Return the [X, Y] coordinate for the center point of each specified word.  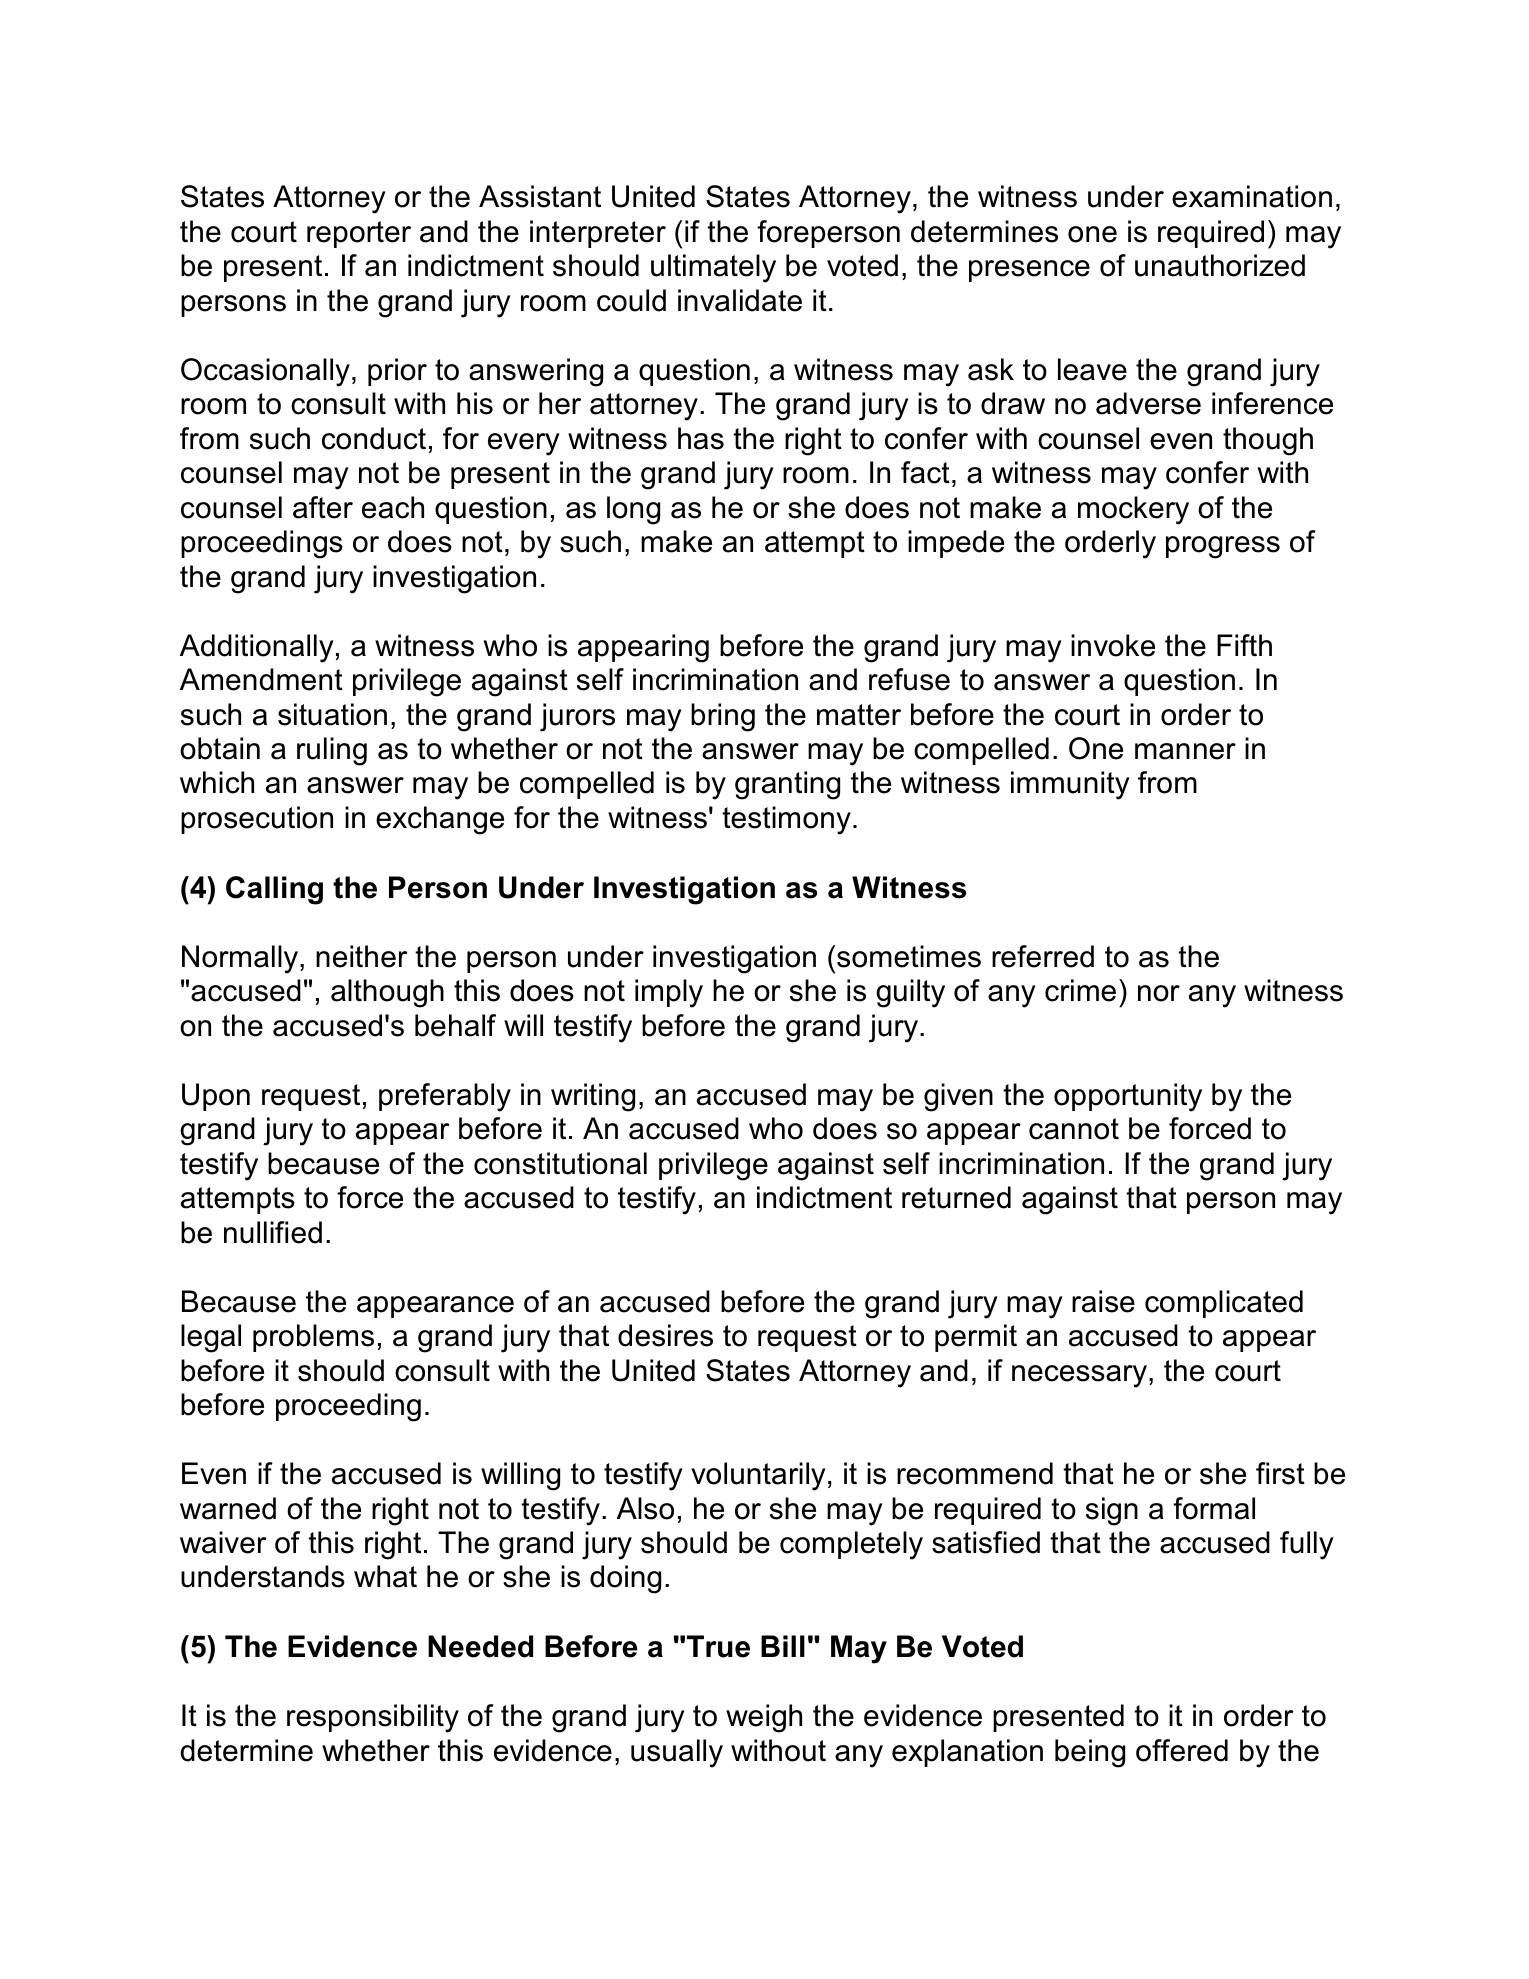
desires [665, 1335]
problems [313, 1338]
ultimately [713, 268]
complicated [1224, 1304]
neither [362, 956]
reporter [359, 234]
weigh [764, 1718]
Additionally [257, 648]
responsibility [373, 1718]
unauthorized [1220, 265]
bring [723, 717]
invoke [1113, 645]
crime [1080, 990]
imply [669, 993]
